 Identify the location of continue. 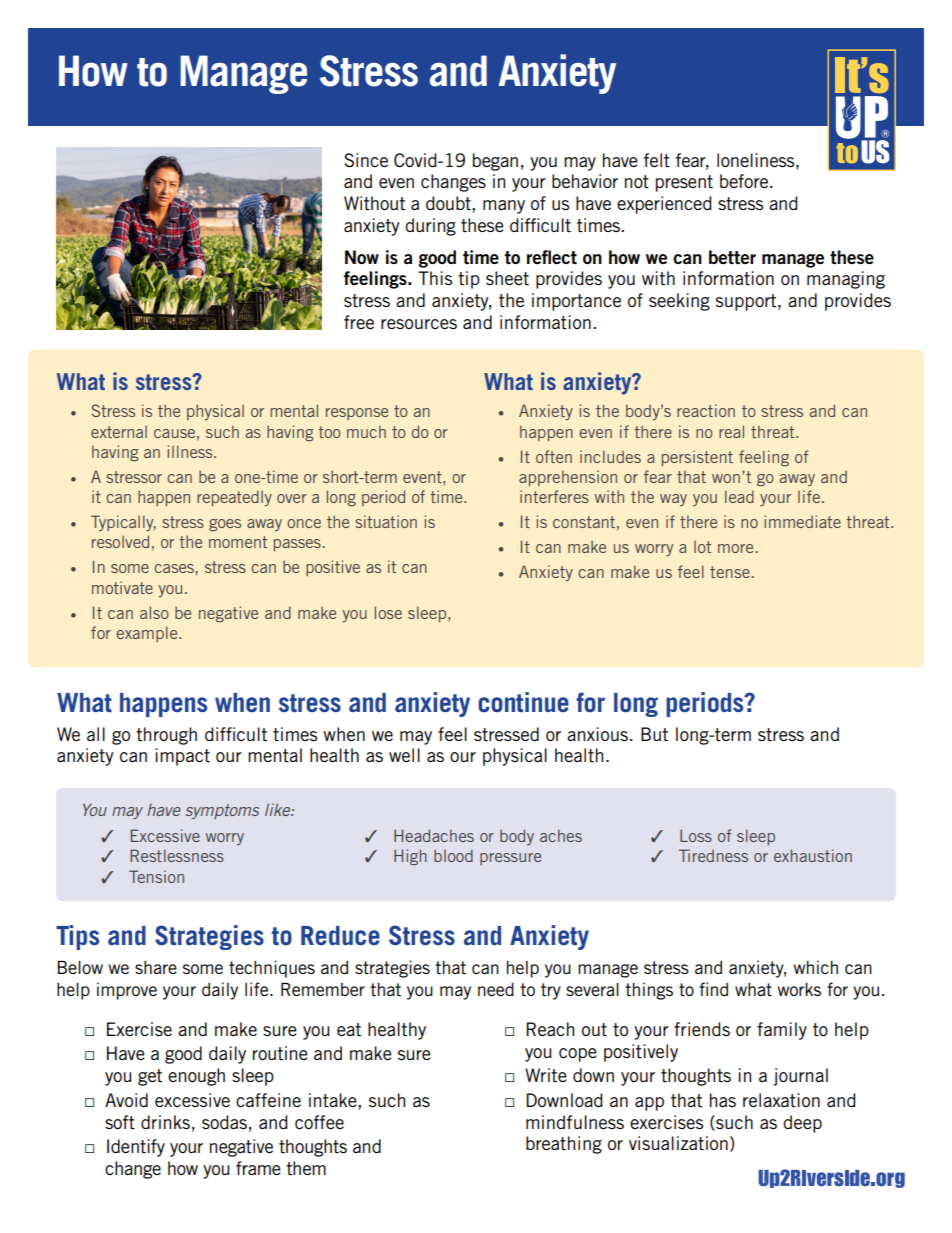
(523, 702).
